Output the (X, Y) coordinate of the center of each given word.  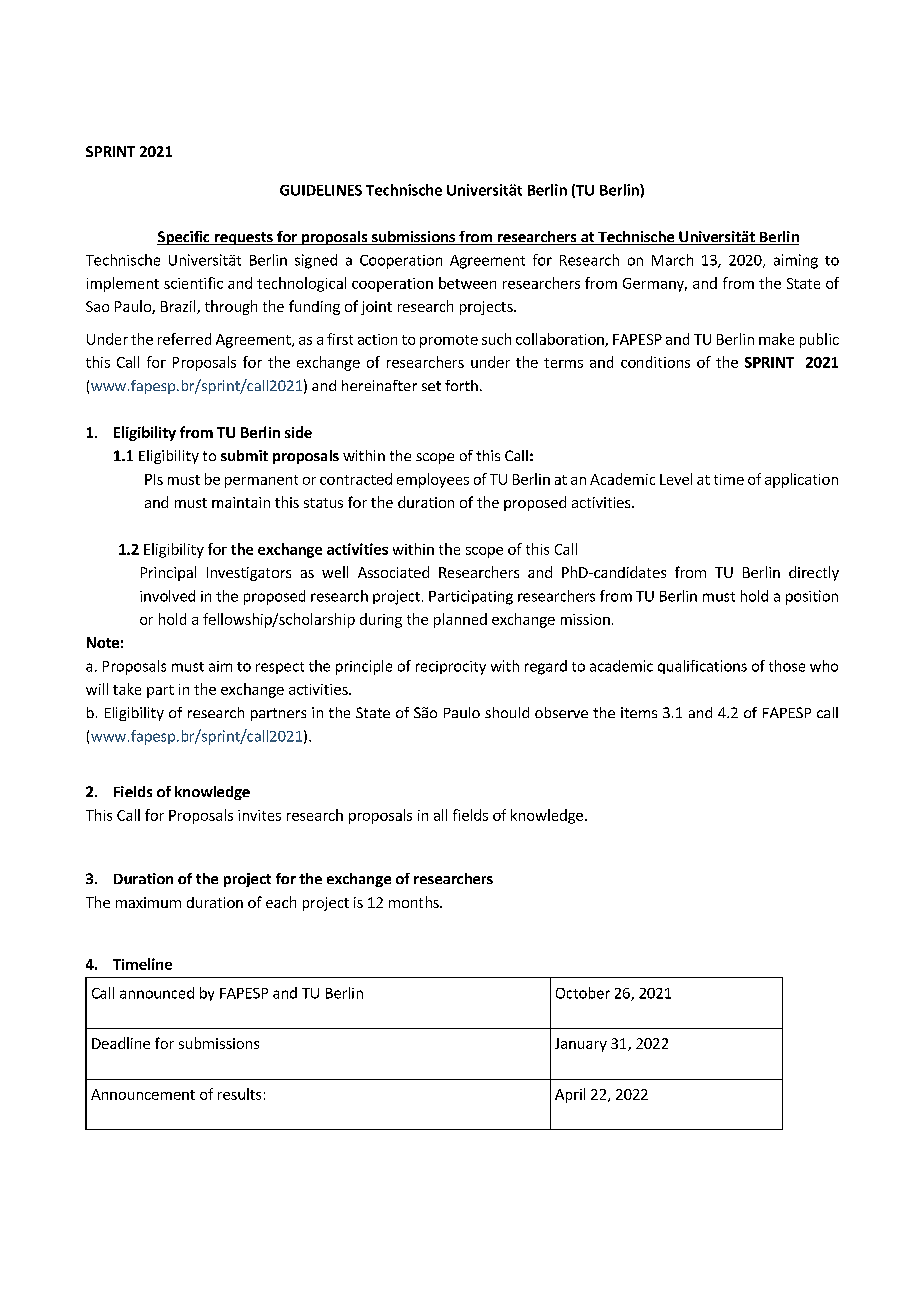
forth (461, 385)
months (415, 902)
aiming (796, 261)
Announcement (143, 1094)
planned (460, 620)
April (570, 1095)
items (639, 712)
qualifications (702, 667)
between (467, 283)
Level (676, 479)
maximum (148, 902)
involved (167, 596)
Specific (184, 238)
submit (244, 455)
